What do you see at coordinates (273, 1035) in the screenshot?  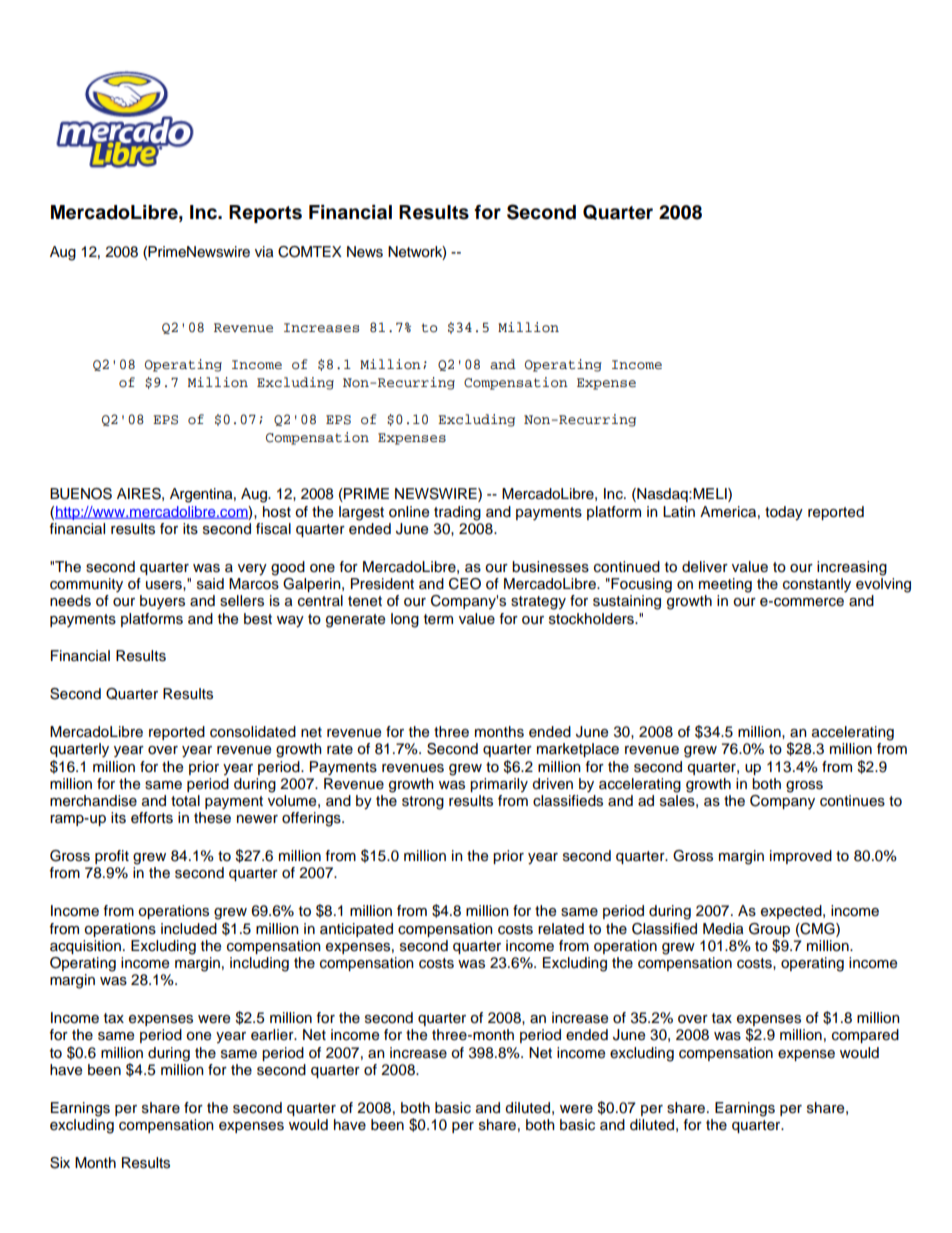 I see `earlier` at bounding box center [273, 1035].
